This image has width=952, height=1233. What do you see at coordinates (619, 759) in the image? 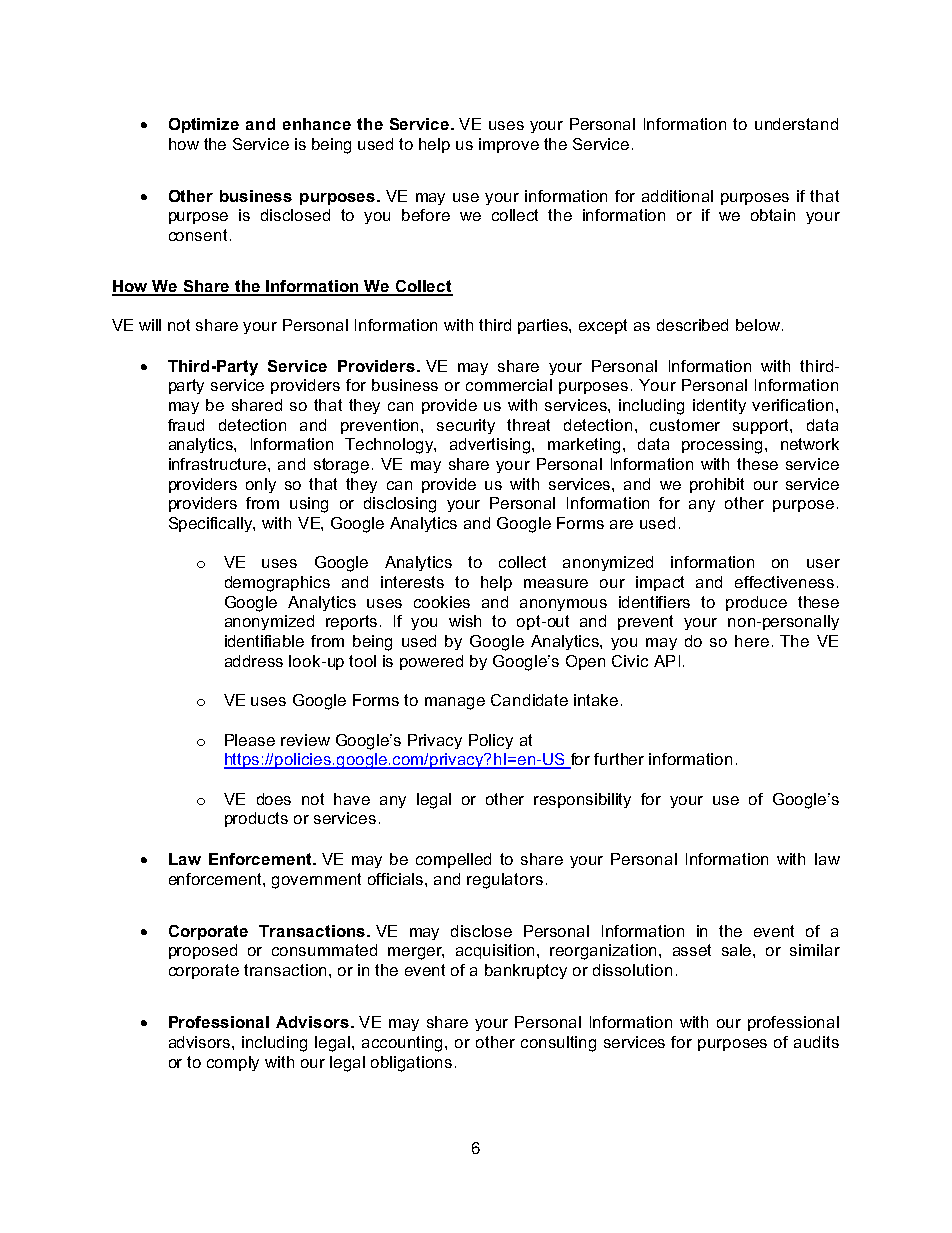
I see `further` at bounding box center [619, 759].
